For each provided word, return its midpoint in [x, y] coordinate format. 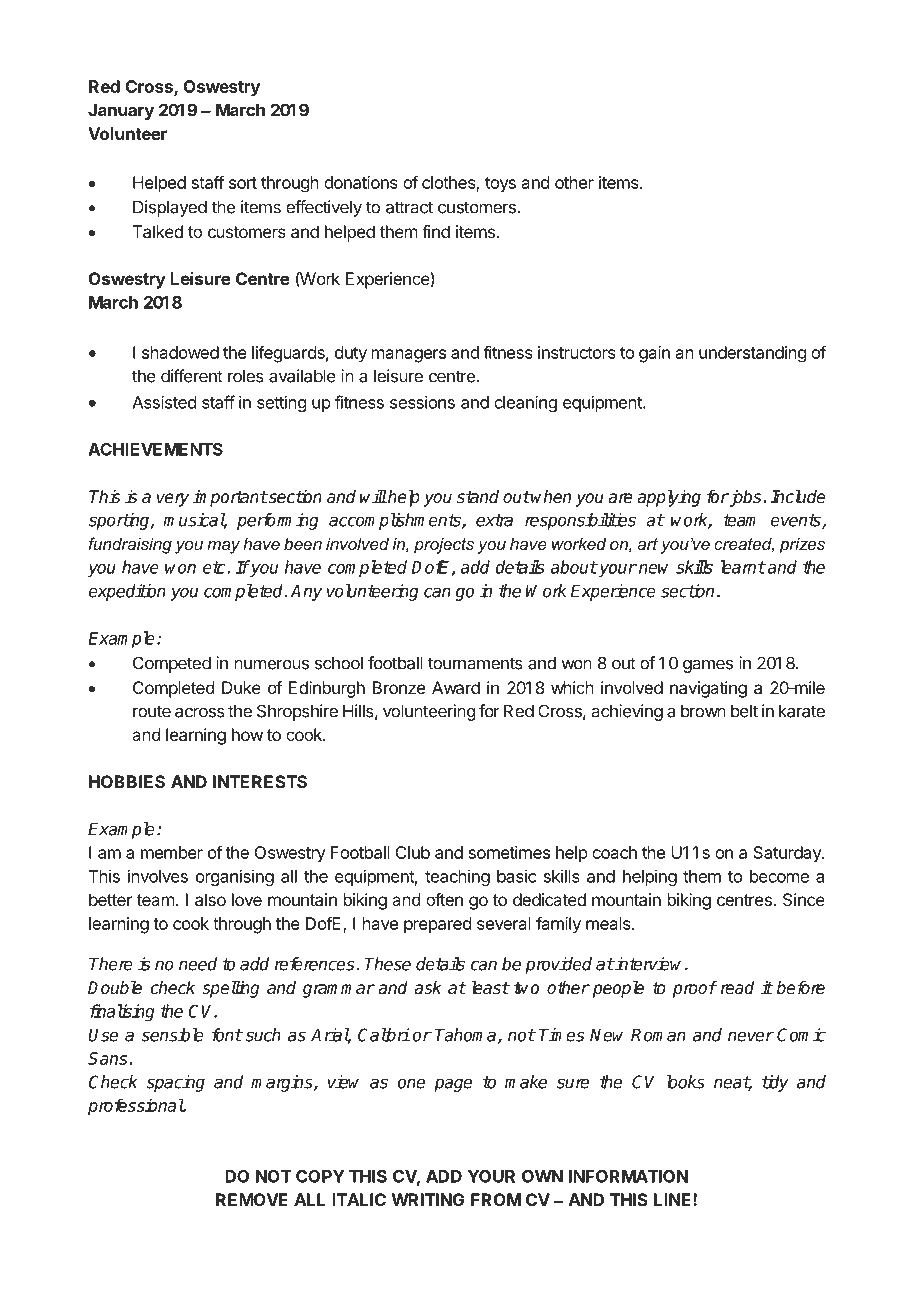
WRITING [428, 1199]
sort [243, 183]
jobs [744, 498]
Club [412, 852]
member [172, 852]
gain [654, 354]
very [173, 500]
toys [500, 185]
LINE [674, 1199]
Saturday [788, 854]
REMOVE [252, 1199]
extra [494, 520]
